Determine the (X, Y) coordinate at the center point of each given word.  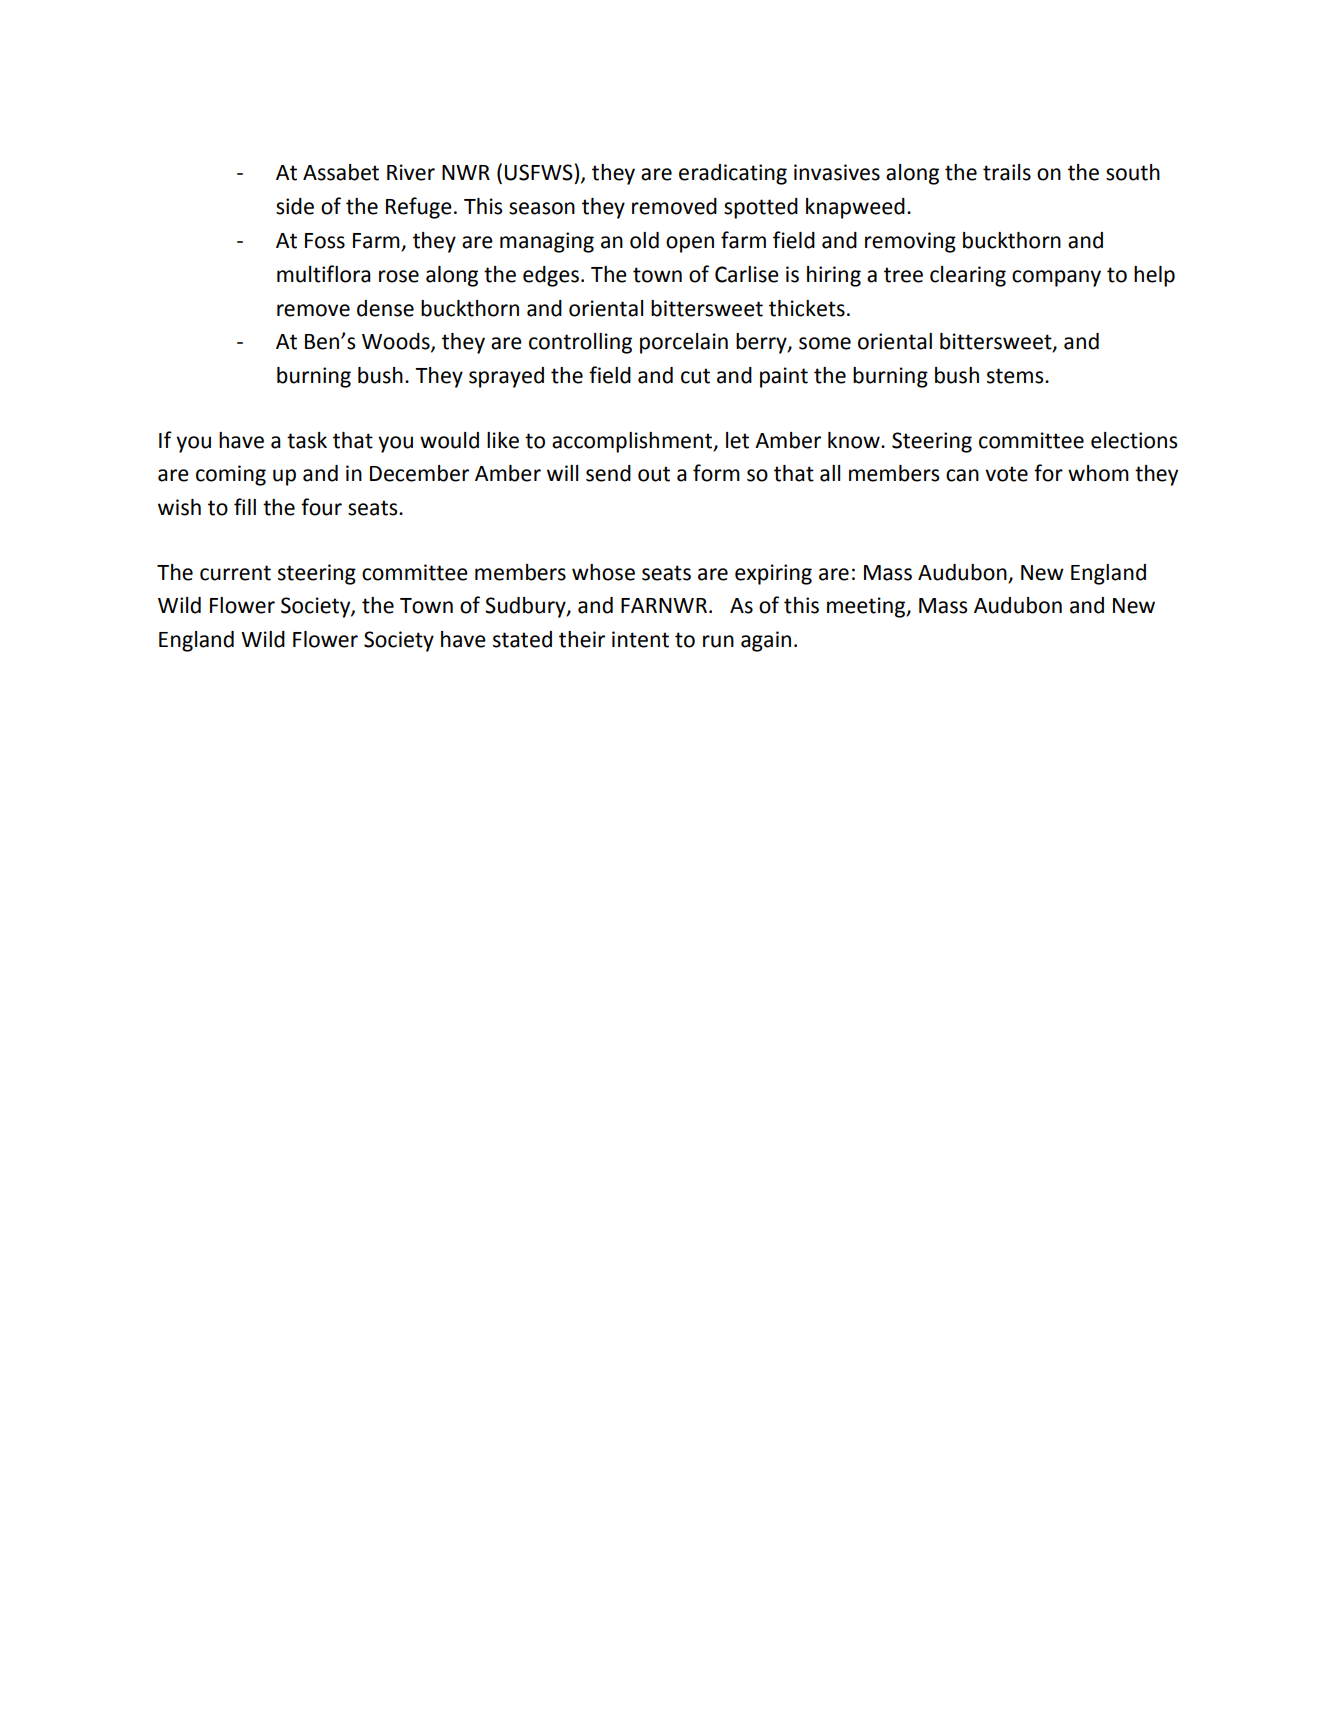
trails (1007, 172)
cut (695, 376)
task (307, 440)
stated (522, 639)
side (295, 206)
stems (1016, 376)
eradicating (733, 174)
